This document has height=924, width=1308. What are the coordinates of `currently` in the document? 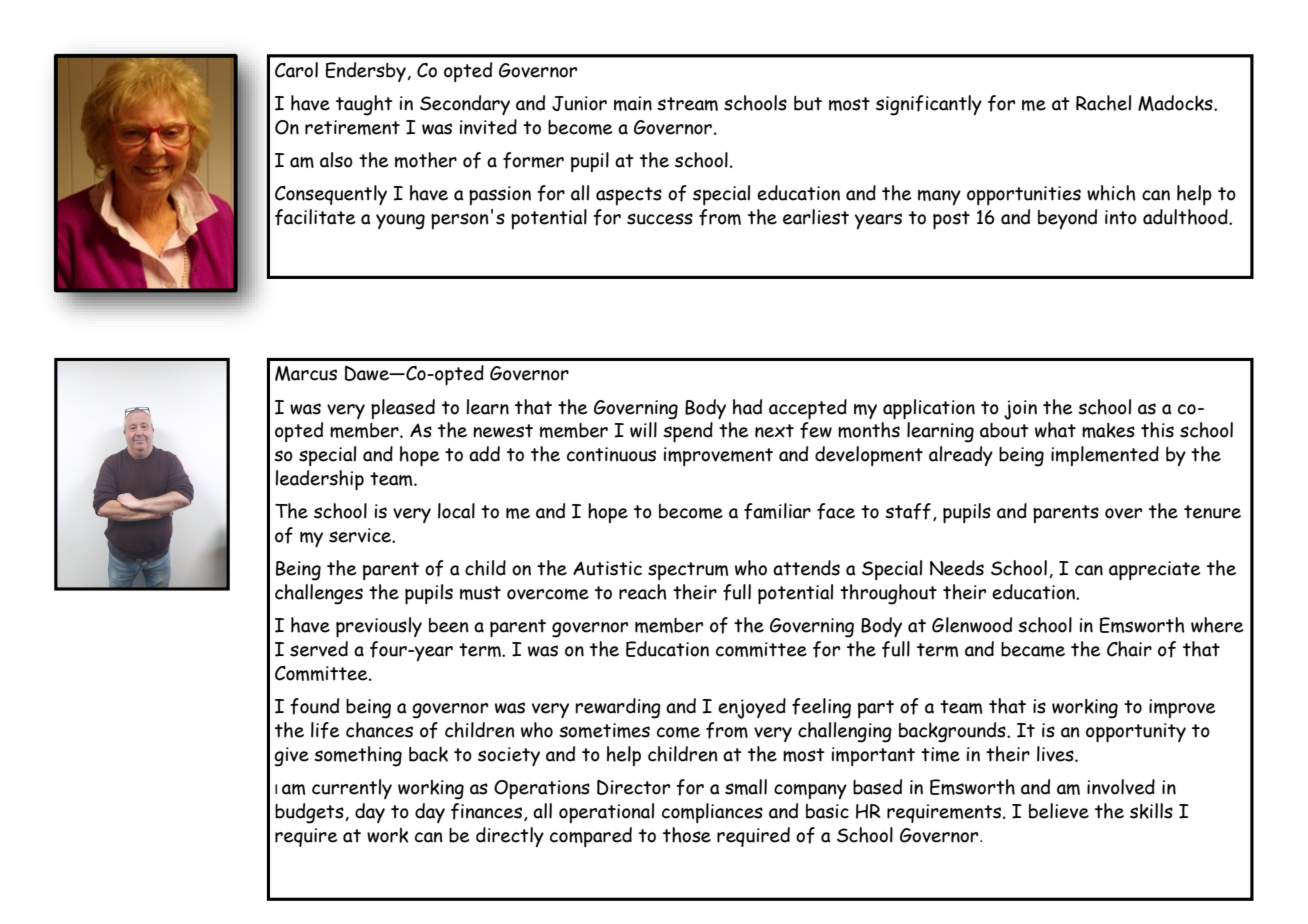 It's located at (352, 789).
